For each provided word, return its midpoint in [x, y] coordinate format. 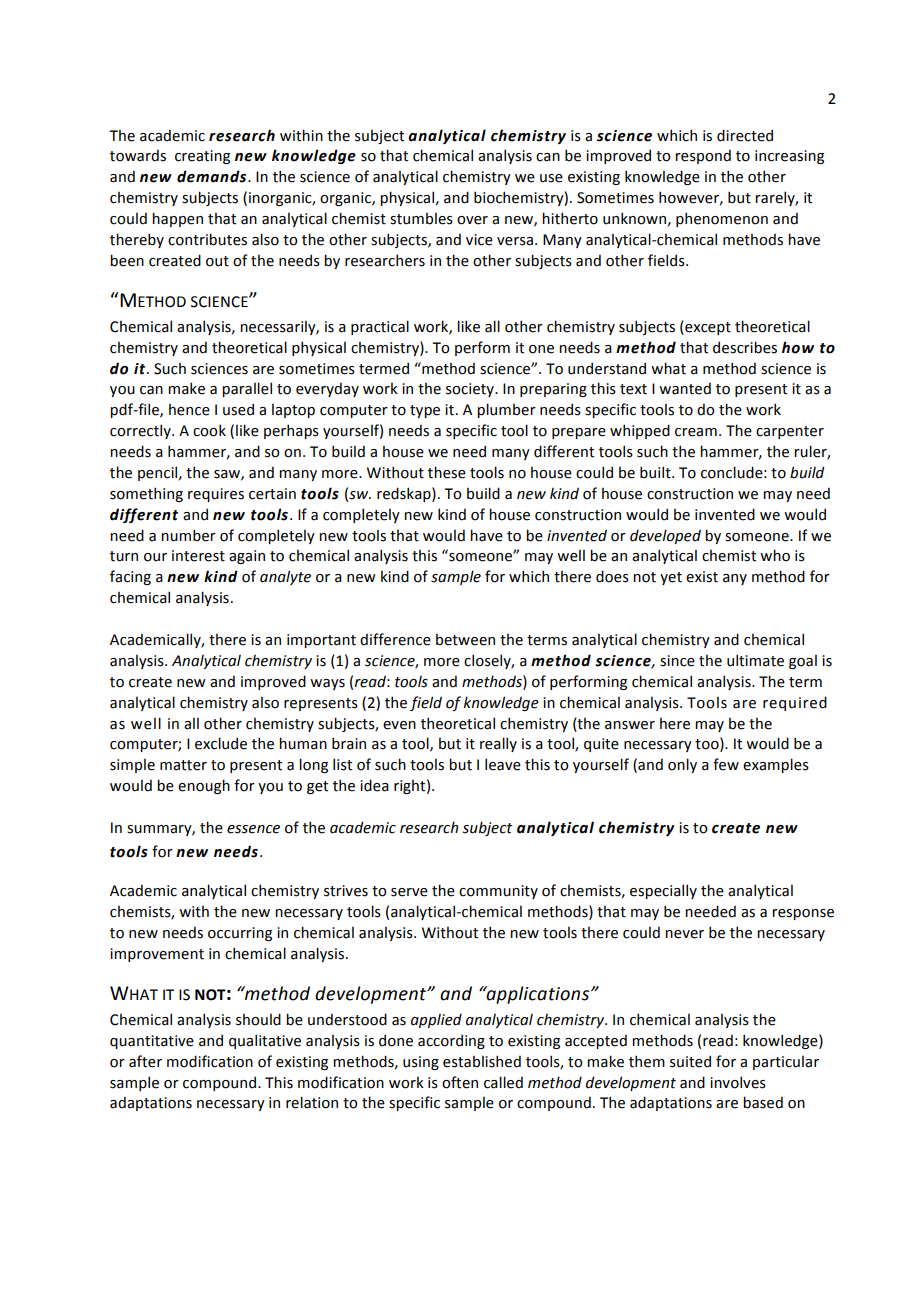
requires [216, 495]
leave [503, 764]
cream [696, 432]
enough [204, 786]
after [145, 1061]
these [447, 472]
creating [202, 157]
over [472, 220]
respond [703, 156]
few [726, 764]
